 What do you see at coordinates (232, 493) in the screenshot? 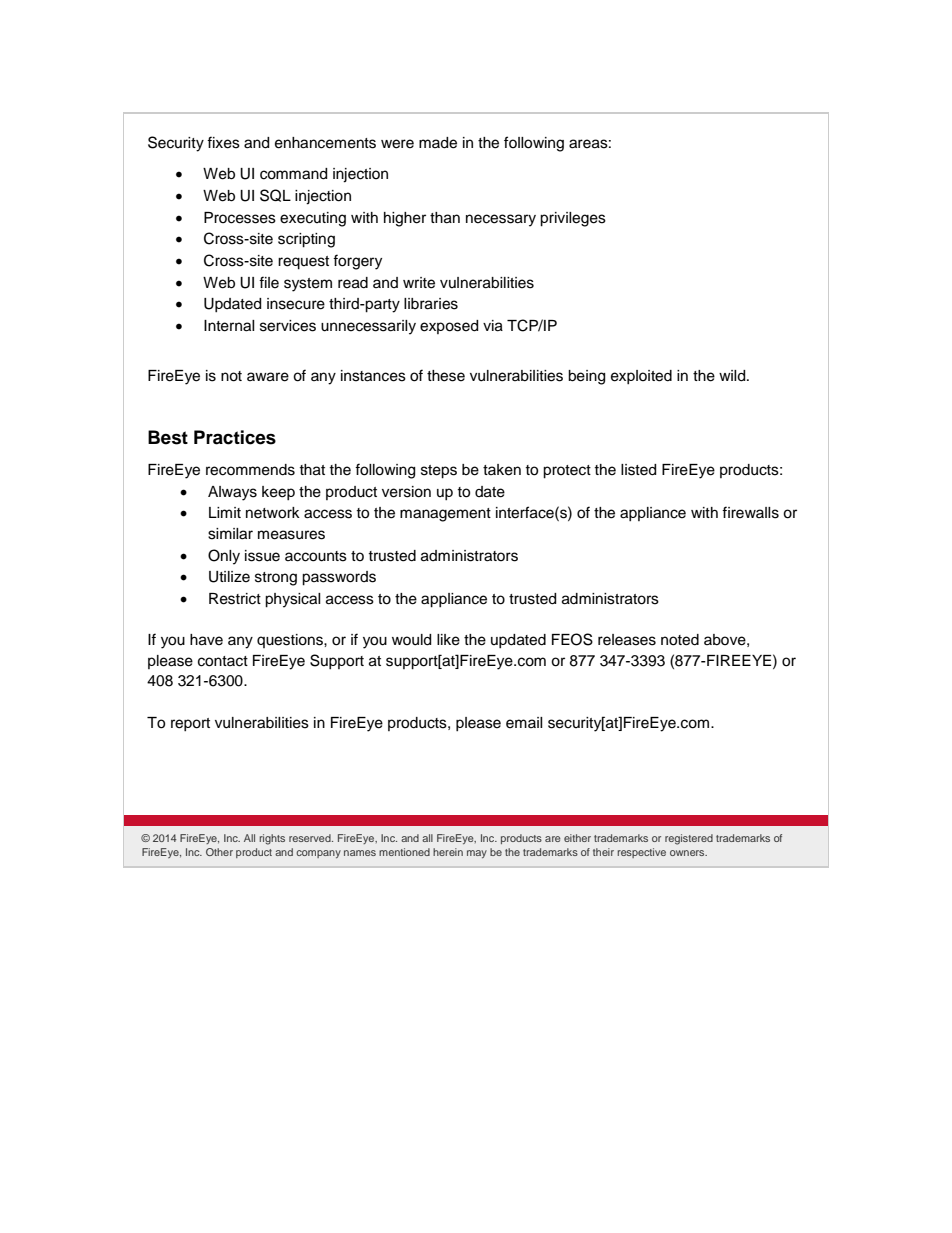
I see `Always` at bounding box center [232, 493].
